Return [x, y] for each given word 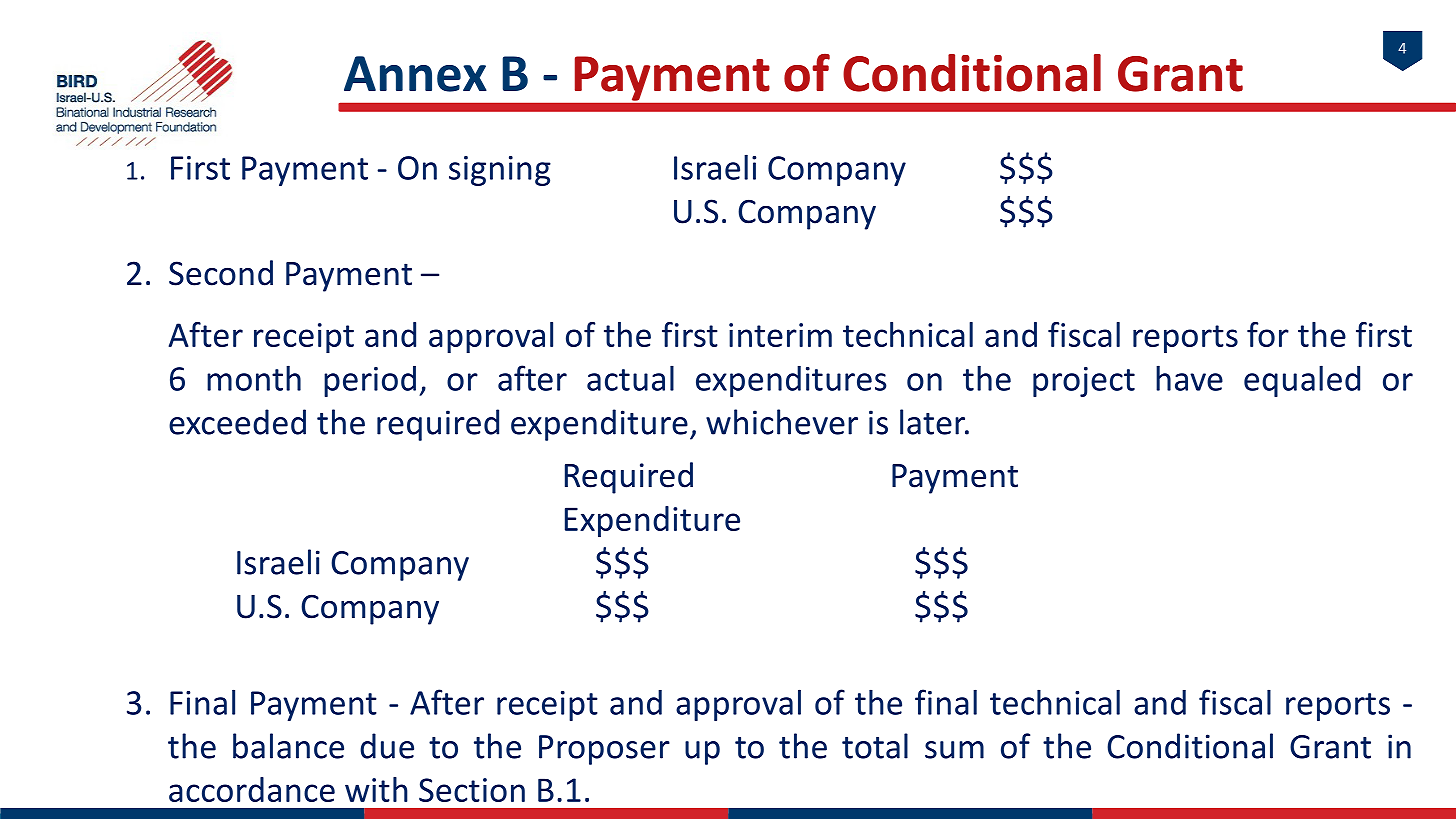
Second [221, 273]
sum [954, 750]
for [1268, 334]
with [376, 789]
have [1189, 378]
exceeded [237, 422]
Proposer [604, 750]
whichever [782, 422]
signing [500, 171]
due [387, 746]
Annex [415, 74]
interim [780, 335]
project [1084, 382]
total [875, 746]
